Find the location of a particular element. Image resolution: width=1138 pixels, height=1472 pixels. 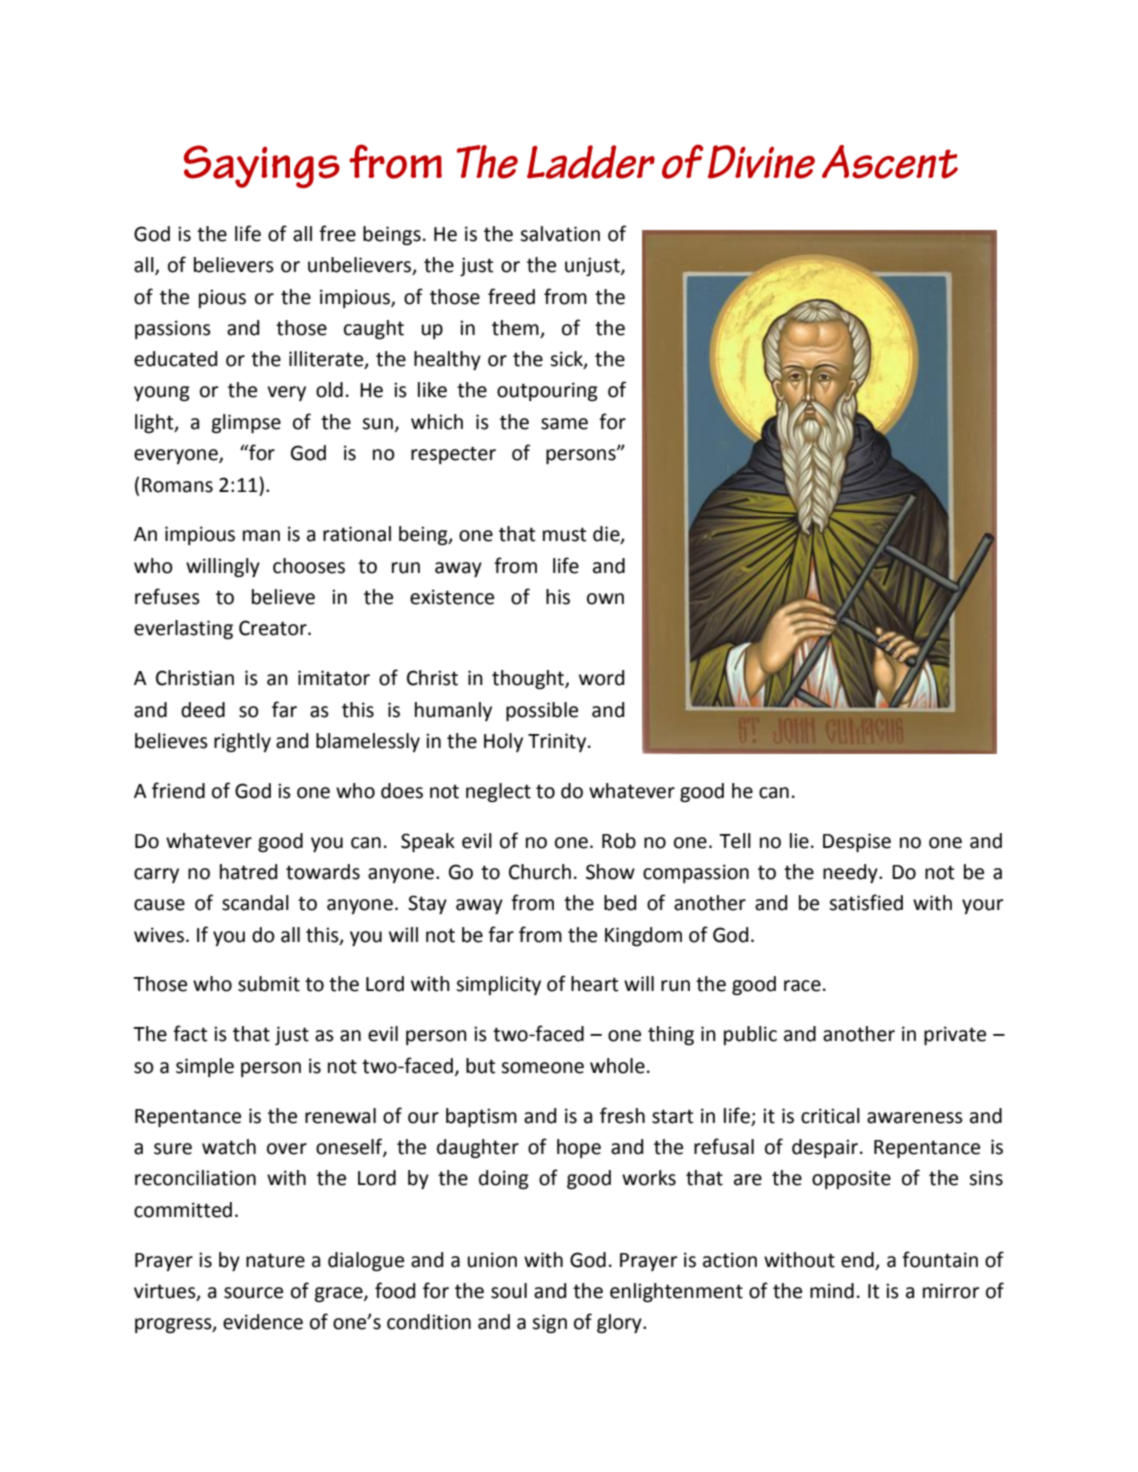

source is located at coordinates (253, 1293).
